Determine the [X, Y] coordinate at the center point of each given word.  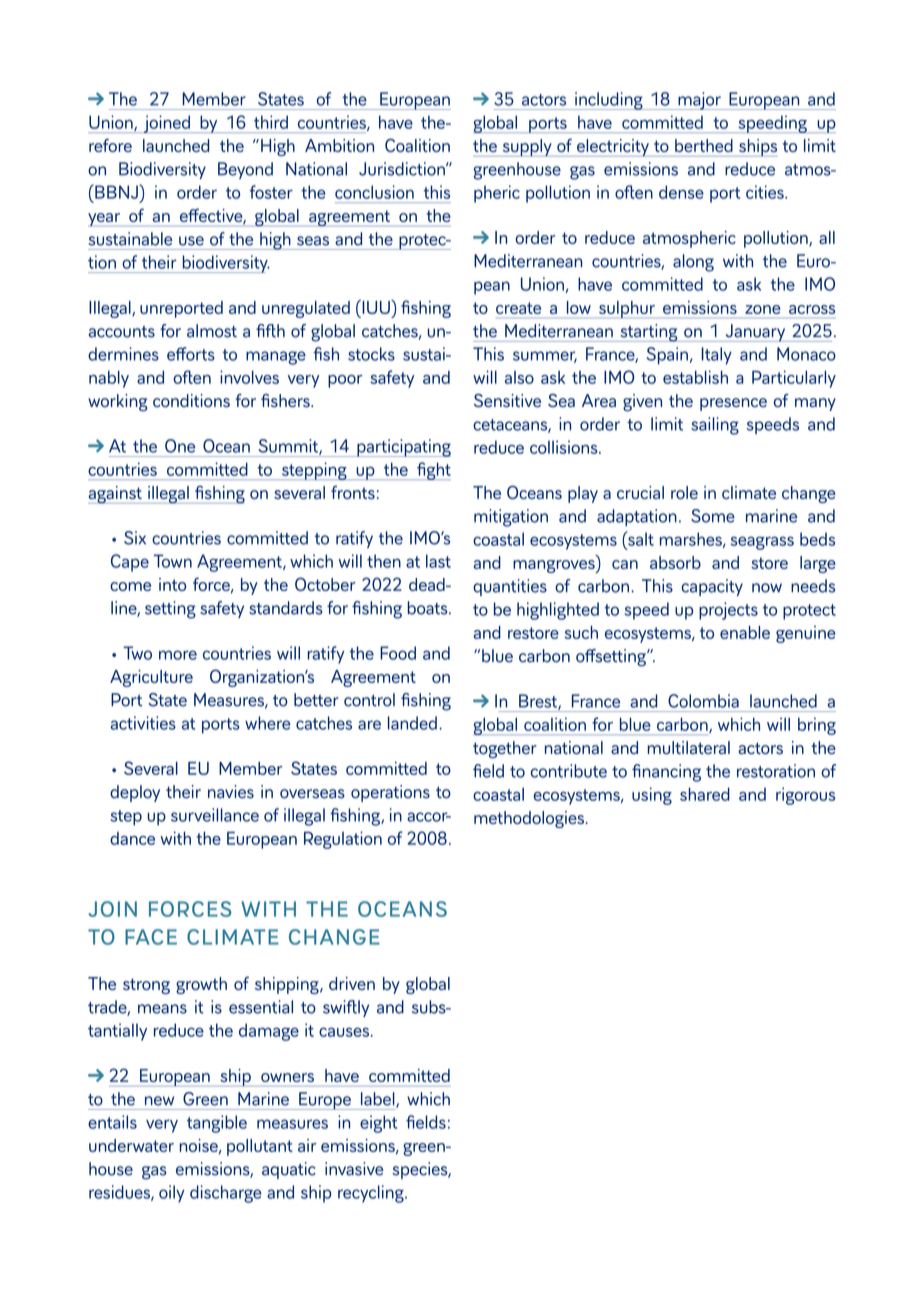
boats [429, 608]
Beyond [245, 170]
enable [745, 632]
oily [172, 1194]
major [699, 101]
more [178, 655]
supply [527, 148]
